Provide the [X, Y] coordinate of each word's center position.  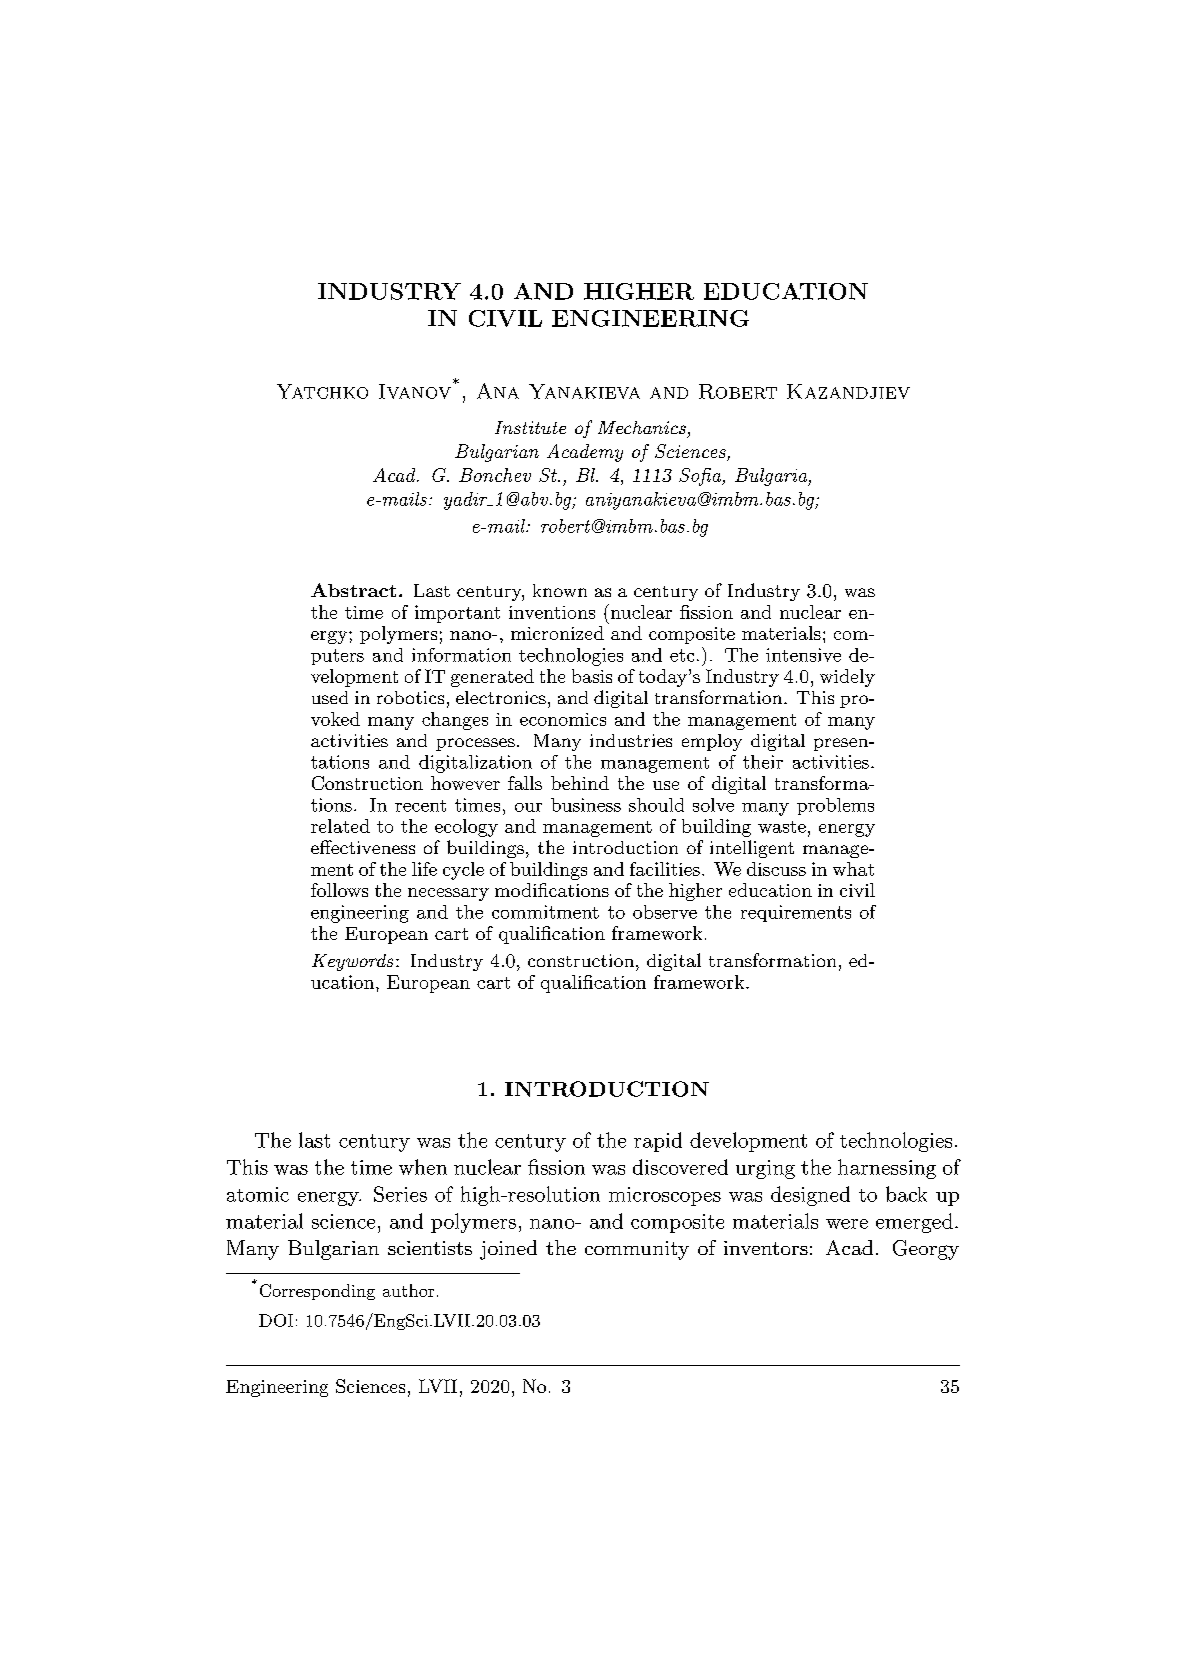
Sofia [701, 477]
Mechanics [642, 427]
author [408, 1290]
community [637, 1250]
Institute [530, 427]
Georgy [926, 1250]
